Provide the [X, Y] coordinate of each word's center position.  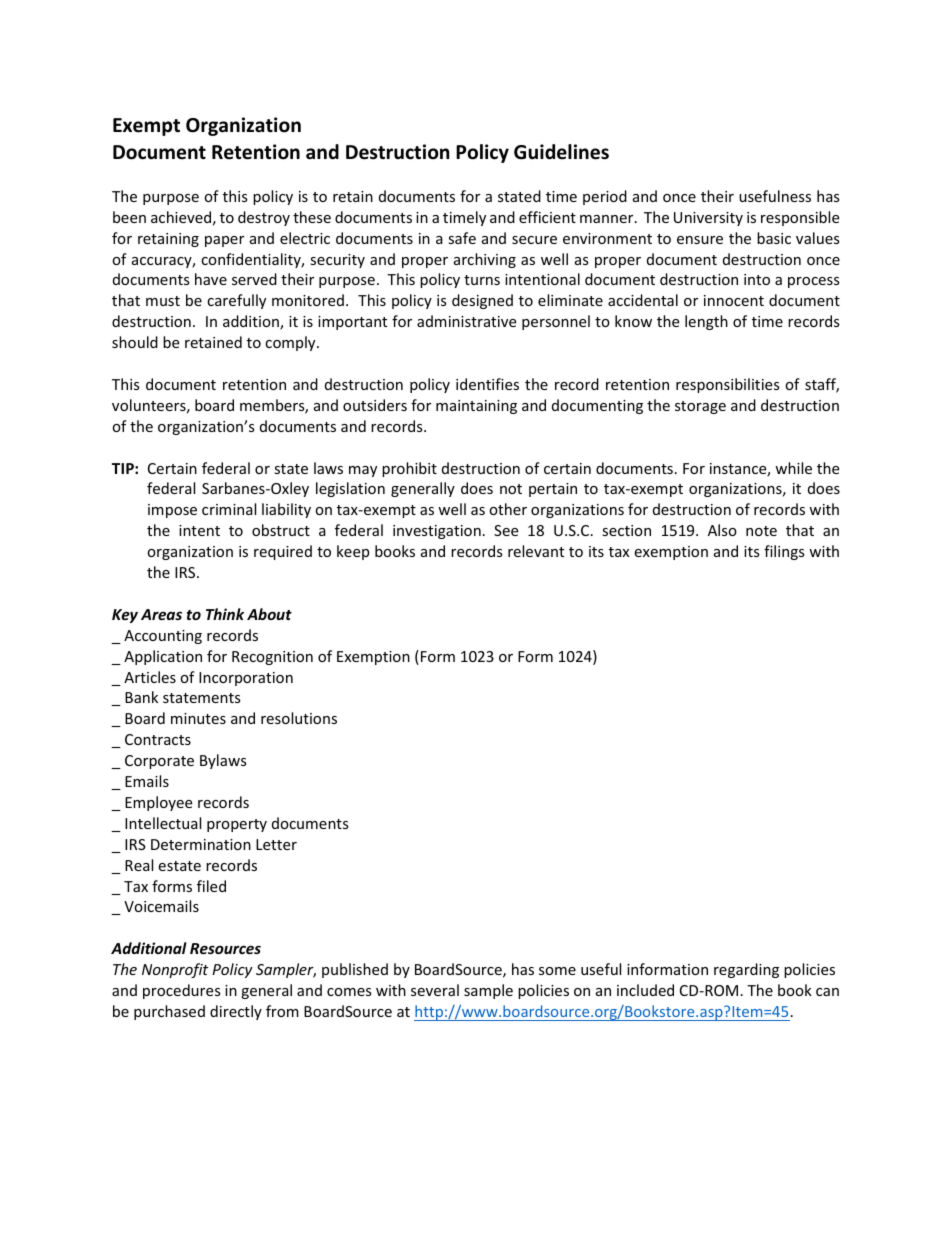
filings [784, 552]
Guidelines [561, 152]
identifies [487, 384]
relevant [536, 551]
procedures [182, 991]
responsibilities [728, 385]
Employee [158, 803]
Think [225, 614]
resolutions [299, 718]
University [708, 219]
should [135, 342]
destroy [264, 218]
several [435, 990]
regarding [746, 970]
